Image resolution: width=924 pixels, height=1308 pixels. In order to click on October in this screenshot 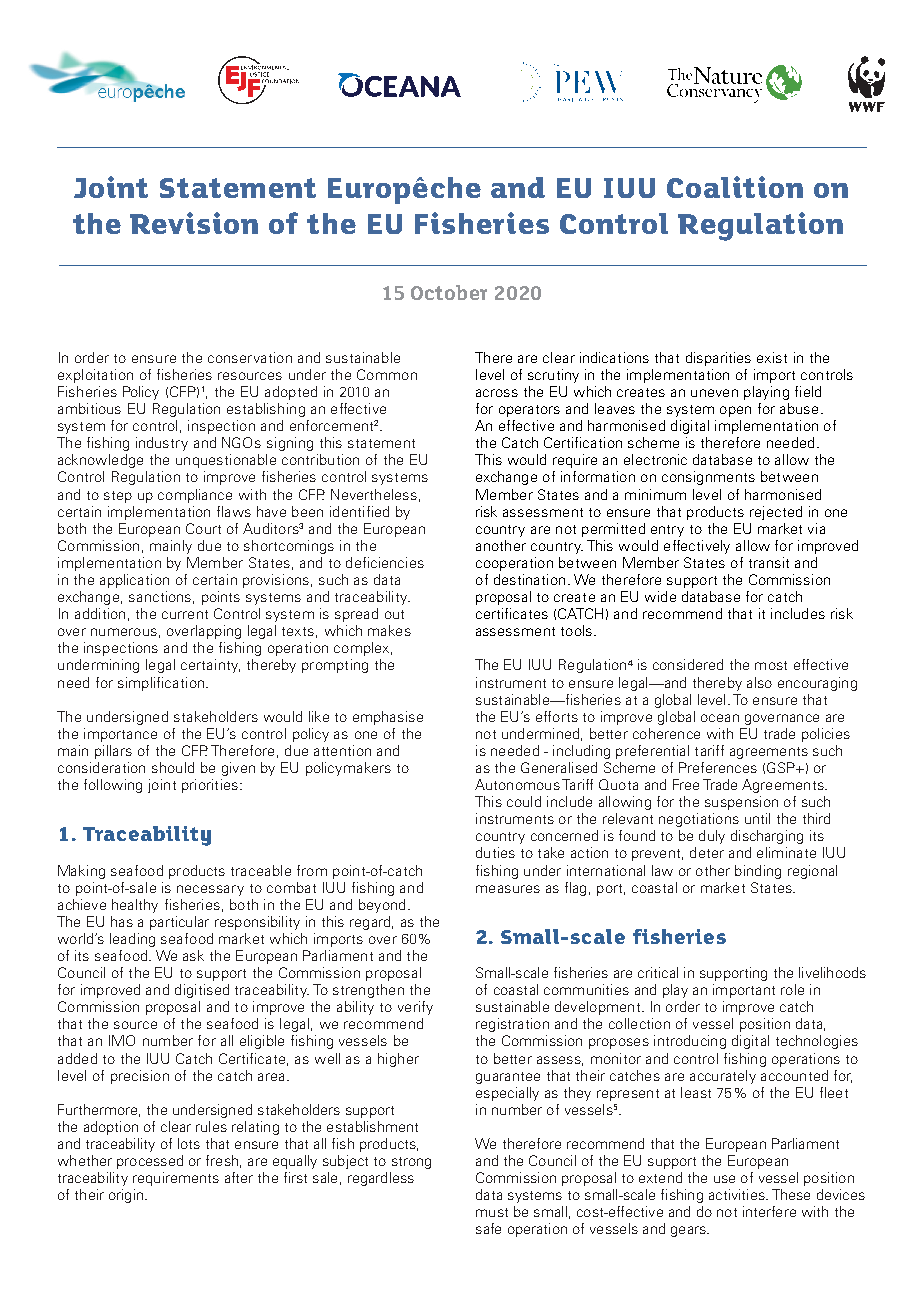, I will do `click(449, 292)`.
